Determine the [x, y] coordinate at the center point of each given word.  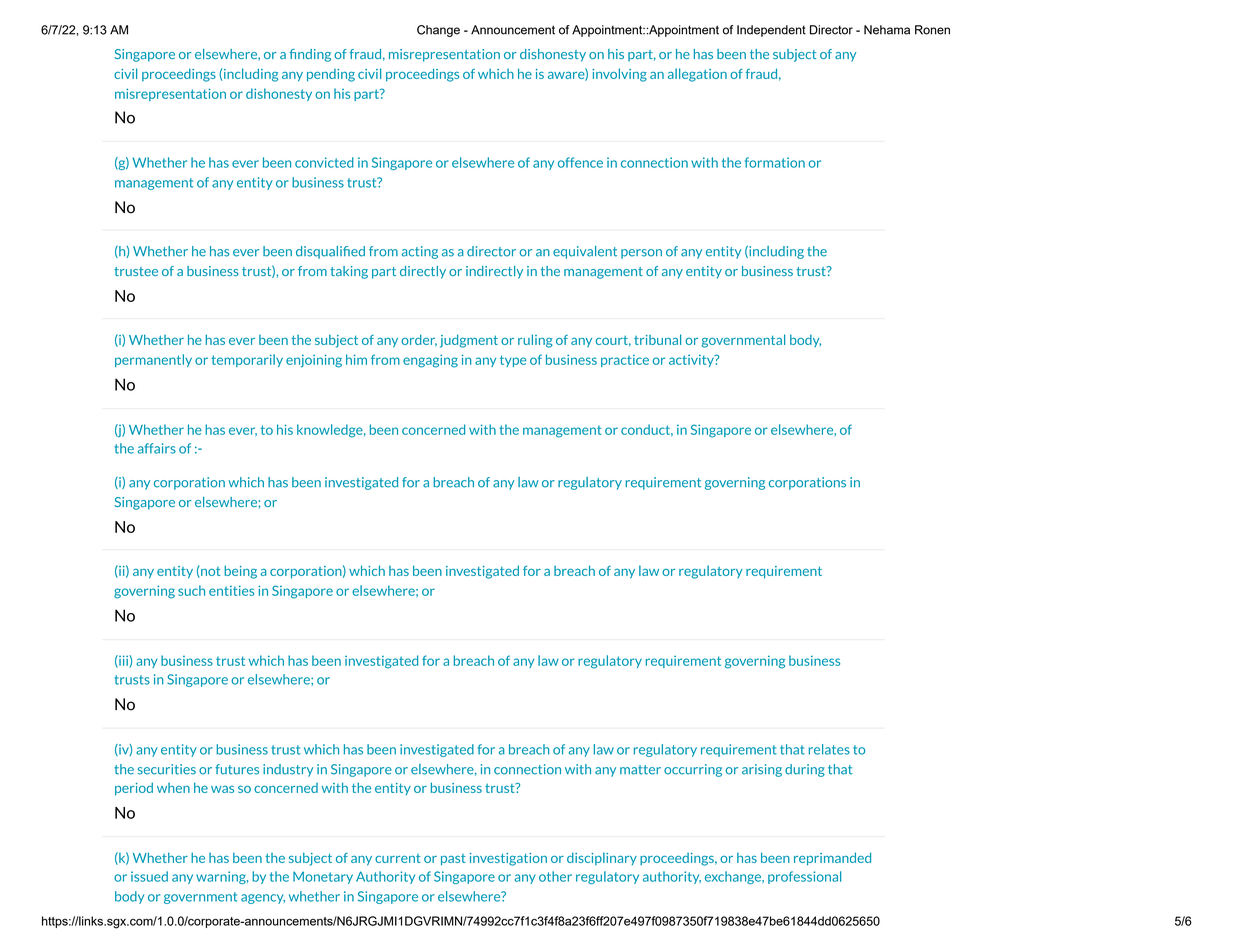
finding [310, 55]
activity [692, 361]
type [513, 361]
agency [263, 899]
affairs [157, 448]
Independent [771, 31]
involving [619, 75]
